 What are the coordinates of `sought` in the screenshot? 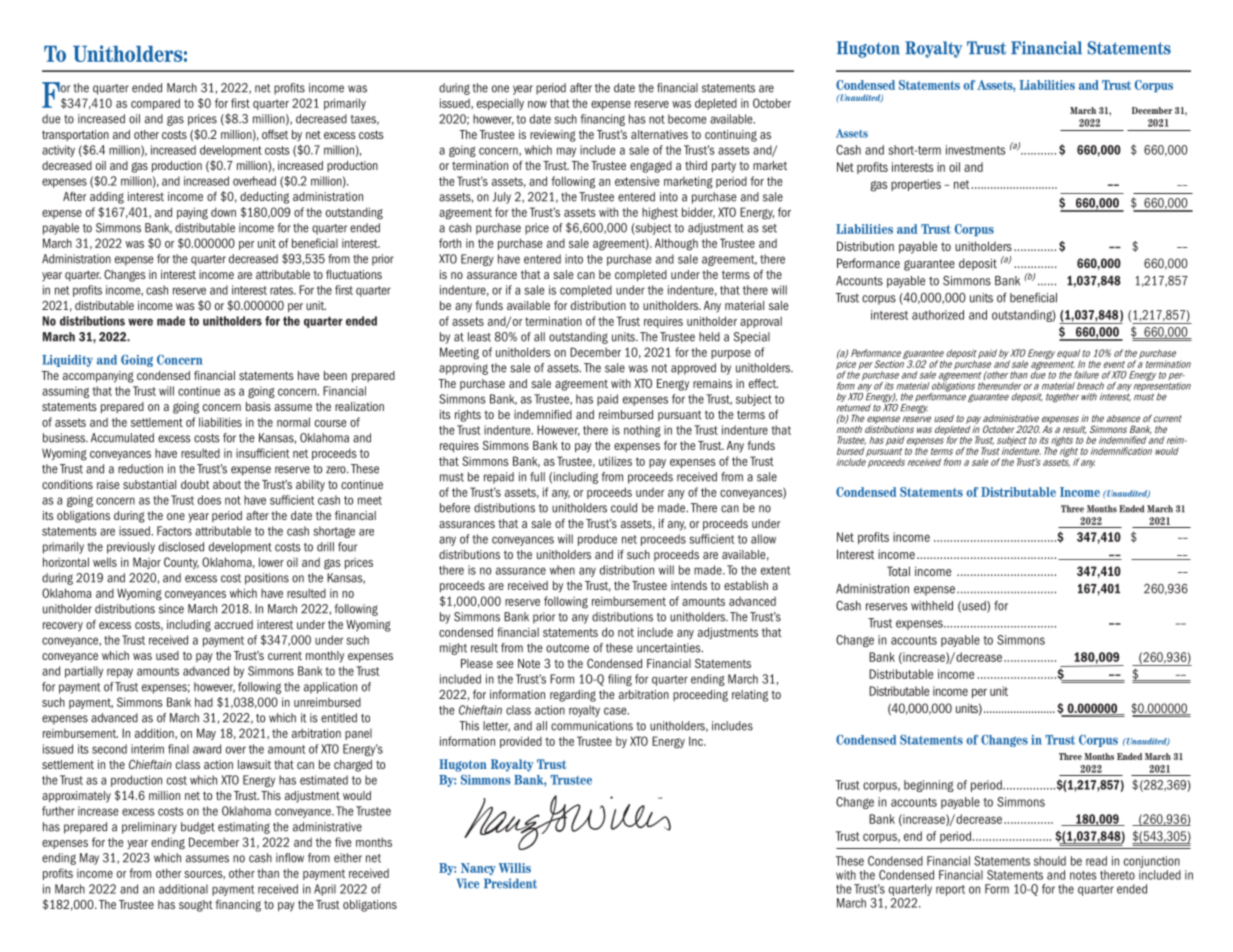 It's located at (196, 906).
